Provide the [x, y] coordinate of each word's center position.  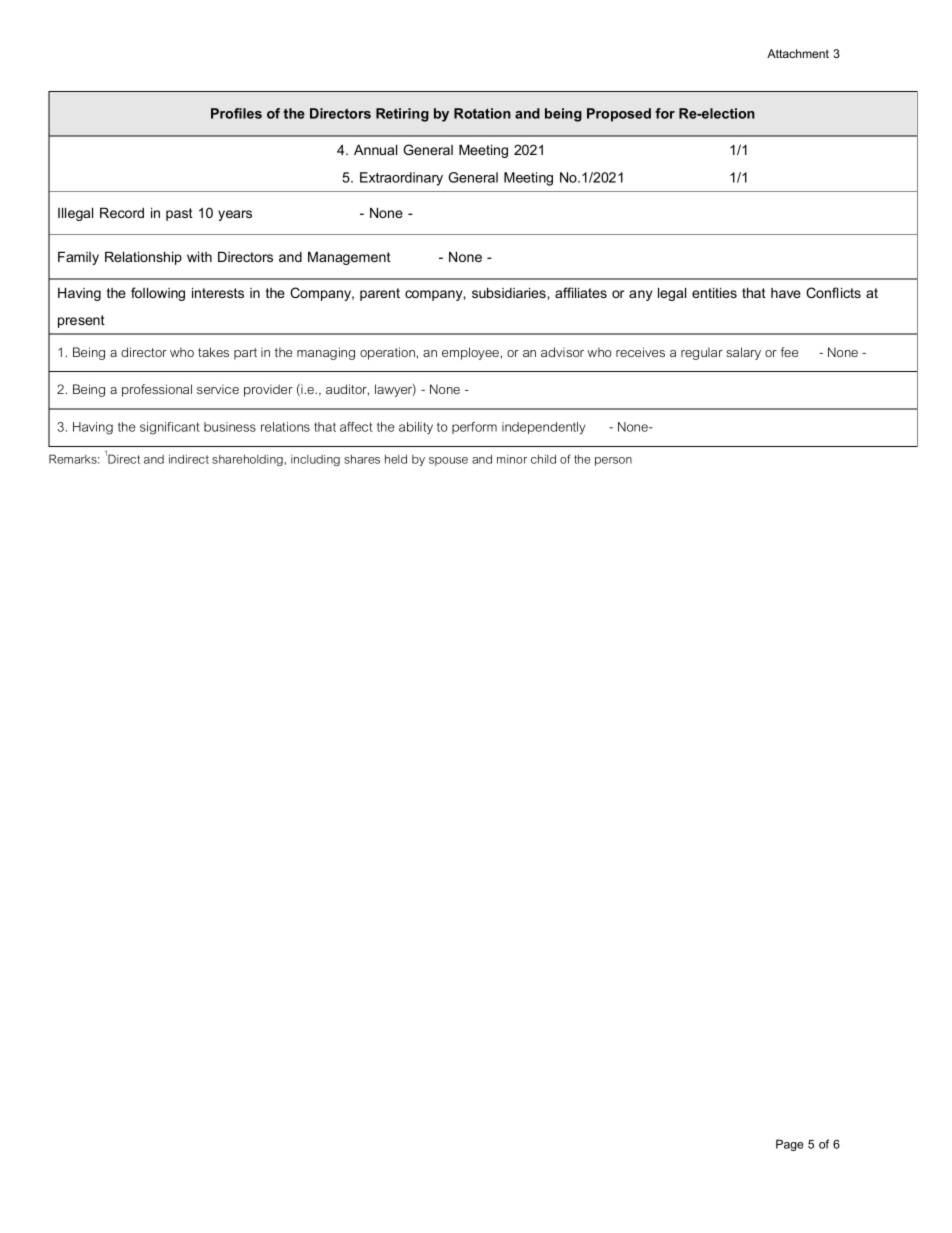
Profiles [236, 113]
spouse [448, 461]
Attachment [798, 53]
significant [170, 428]
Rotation [482, 113]
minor [512, 459]
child [543, 459]
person [613, 461]
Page [789, 1145]
